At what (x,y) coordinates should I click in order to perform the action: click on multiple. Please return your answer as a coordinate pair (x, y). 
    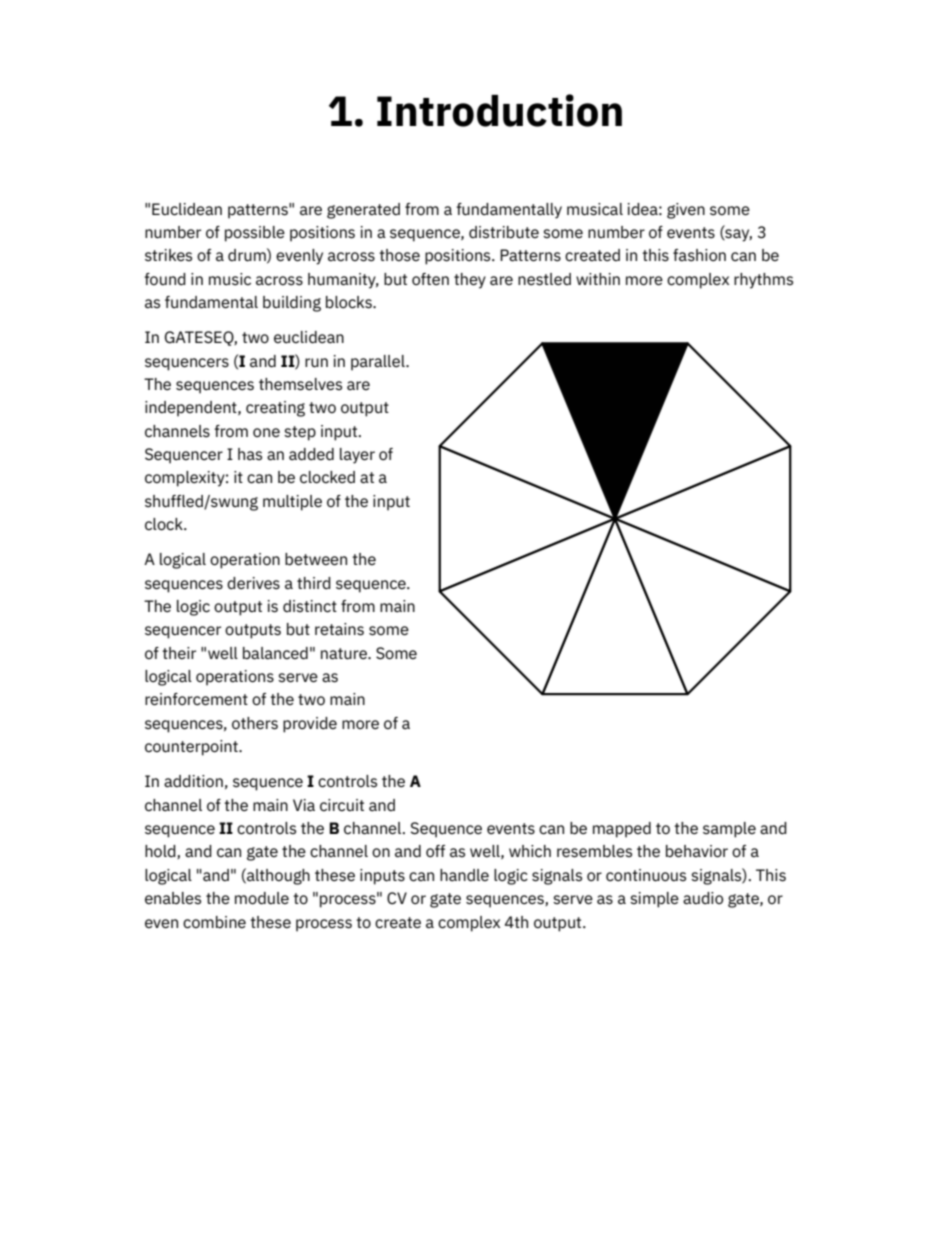
    Looking at the image, I should click on (292, 503).
